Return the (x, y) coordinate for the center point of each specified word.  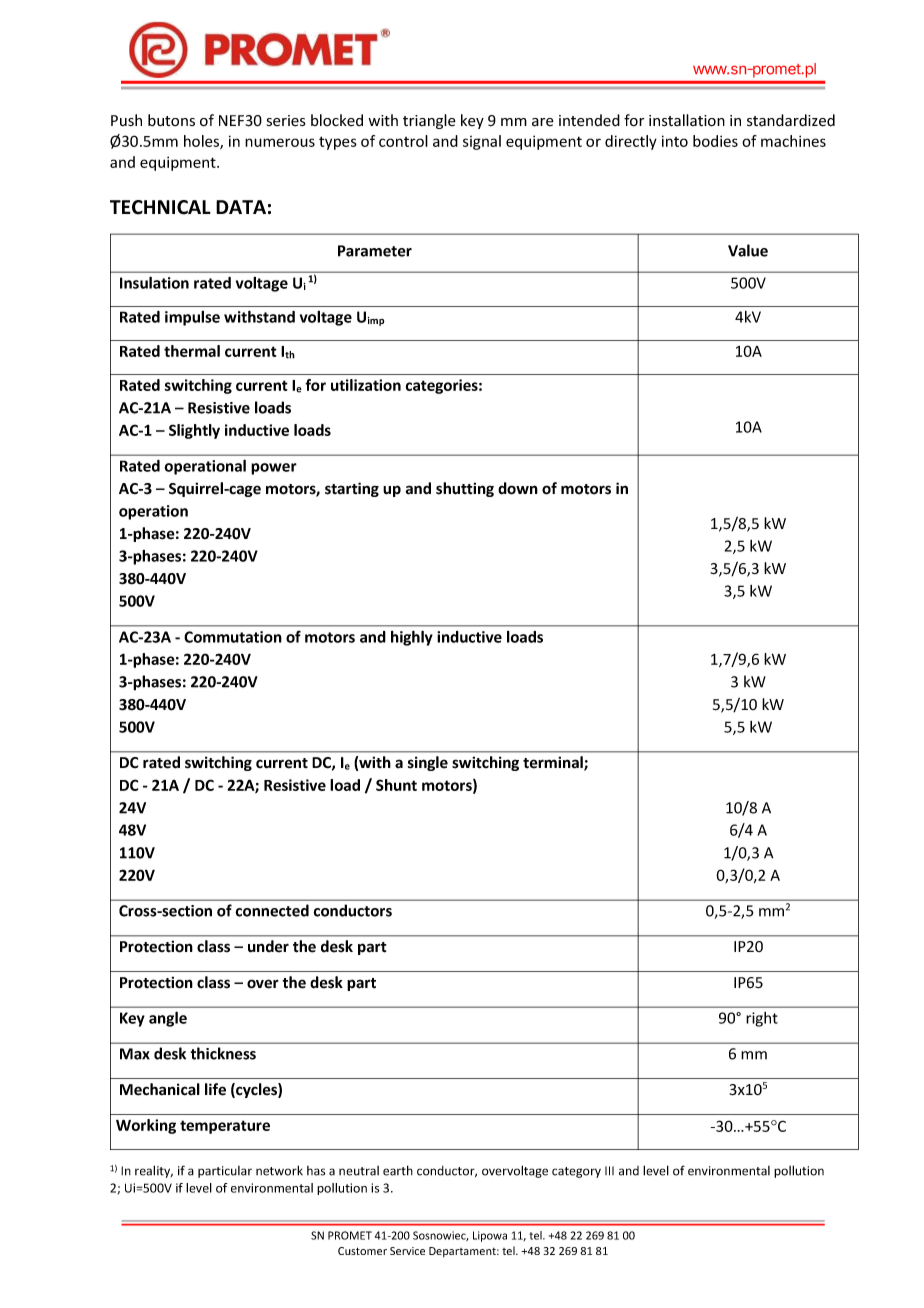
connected (272, 910)
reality (154, 1171)
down (518, 488)
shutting (465, 489)
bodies (715, 141)
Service (407, 1251)
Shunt (396, 785)
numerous (280, 142)
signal (482, 142)
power (274, 469)
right (762, 1019)
